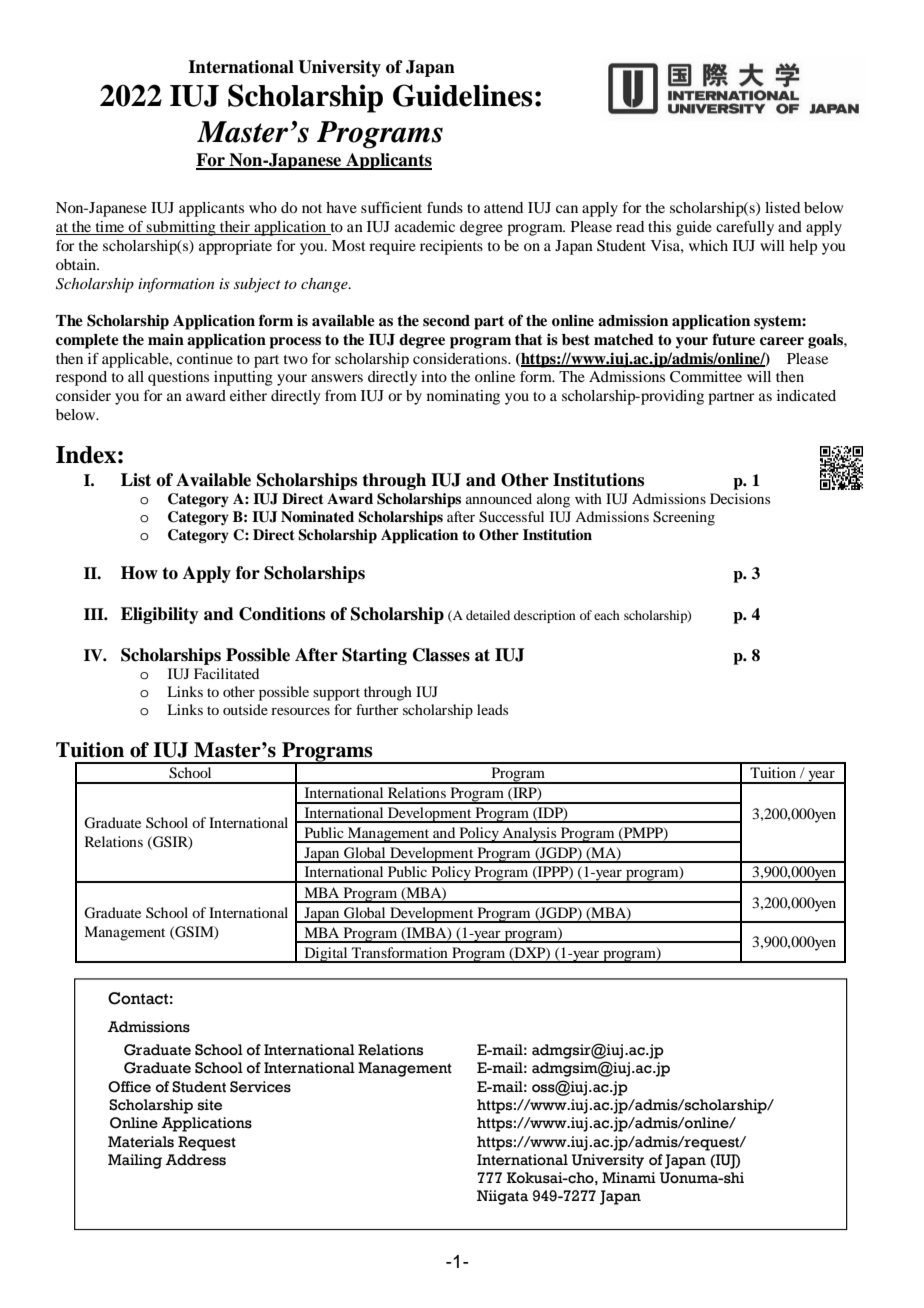 Image resolution: width=924 pixels, height=1308 pixels. What do you see at coordinates (607, 615) in the screenshot?
I see `each` at bounding box center [607, 615].
